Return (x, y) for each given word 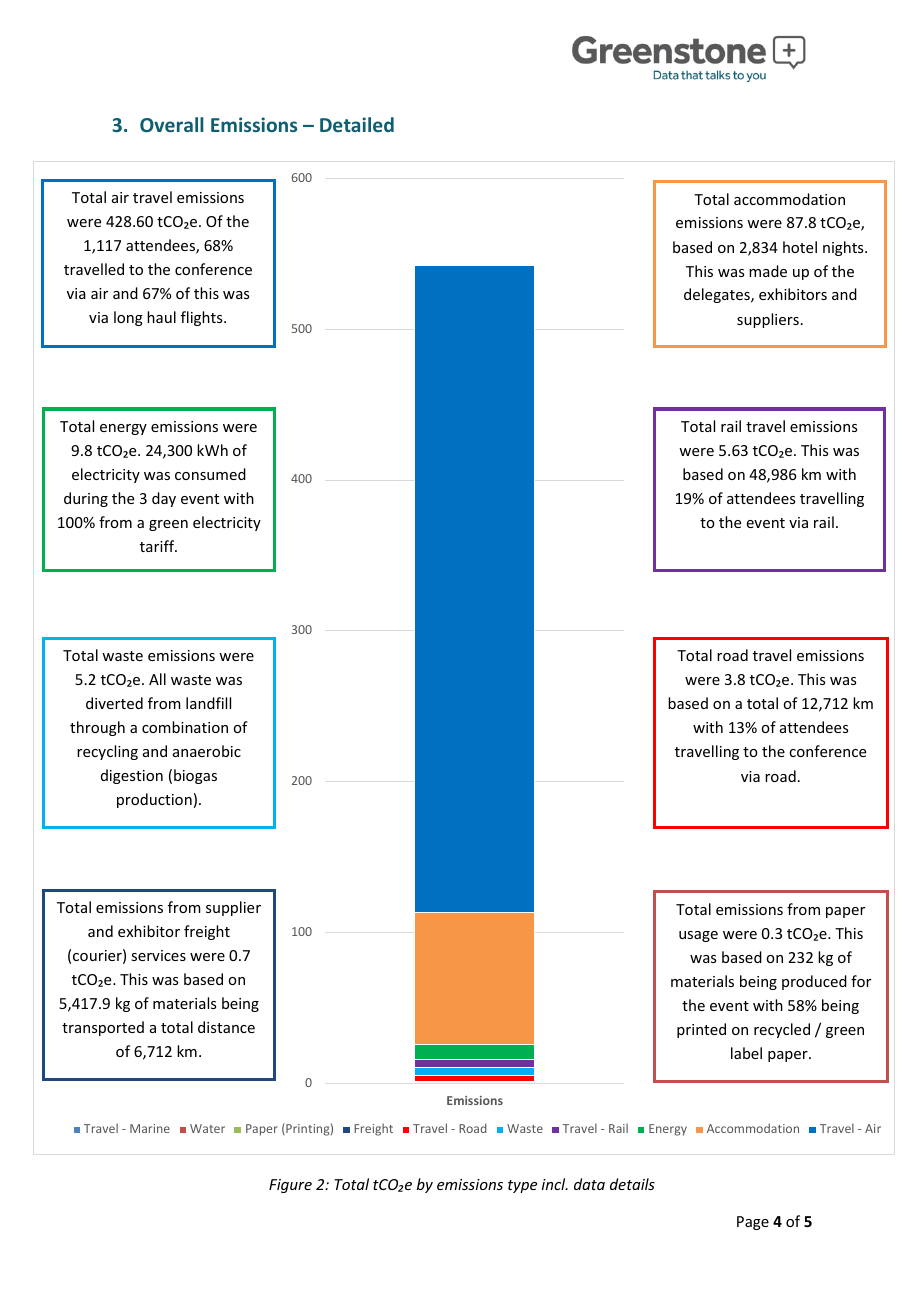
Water (207, 1128)
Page (753, 1223)
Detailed (357, 124)
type (522, 1186)
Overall (172, 124)
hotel (800, 247)
